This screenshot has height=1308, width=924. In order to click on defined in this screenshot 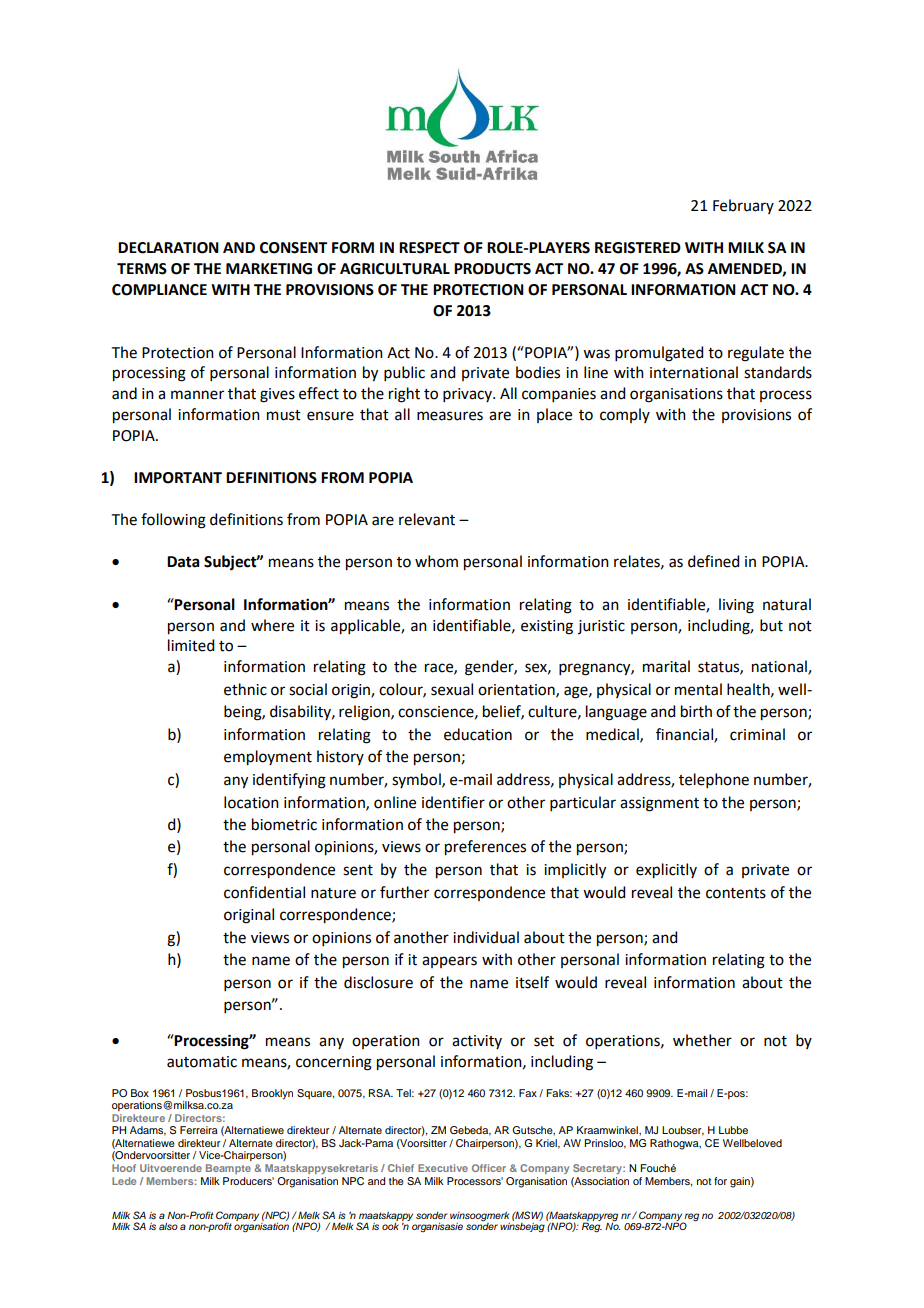, I will do `click(713, 561)`.
